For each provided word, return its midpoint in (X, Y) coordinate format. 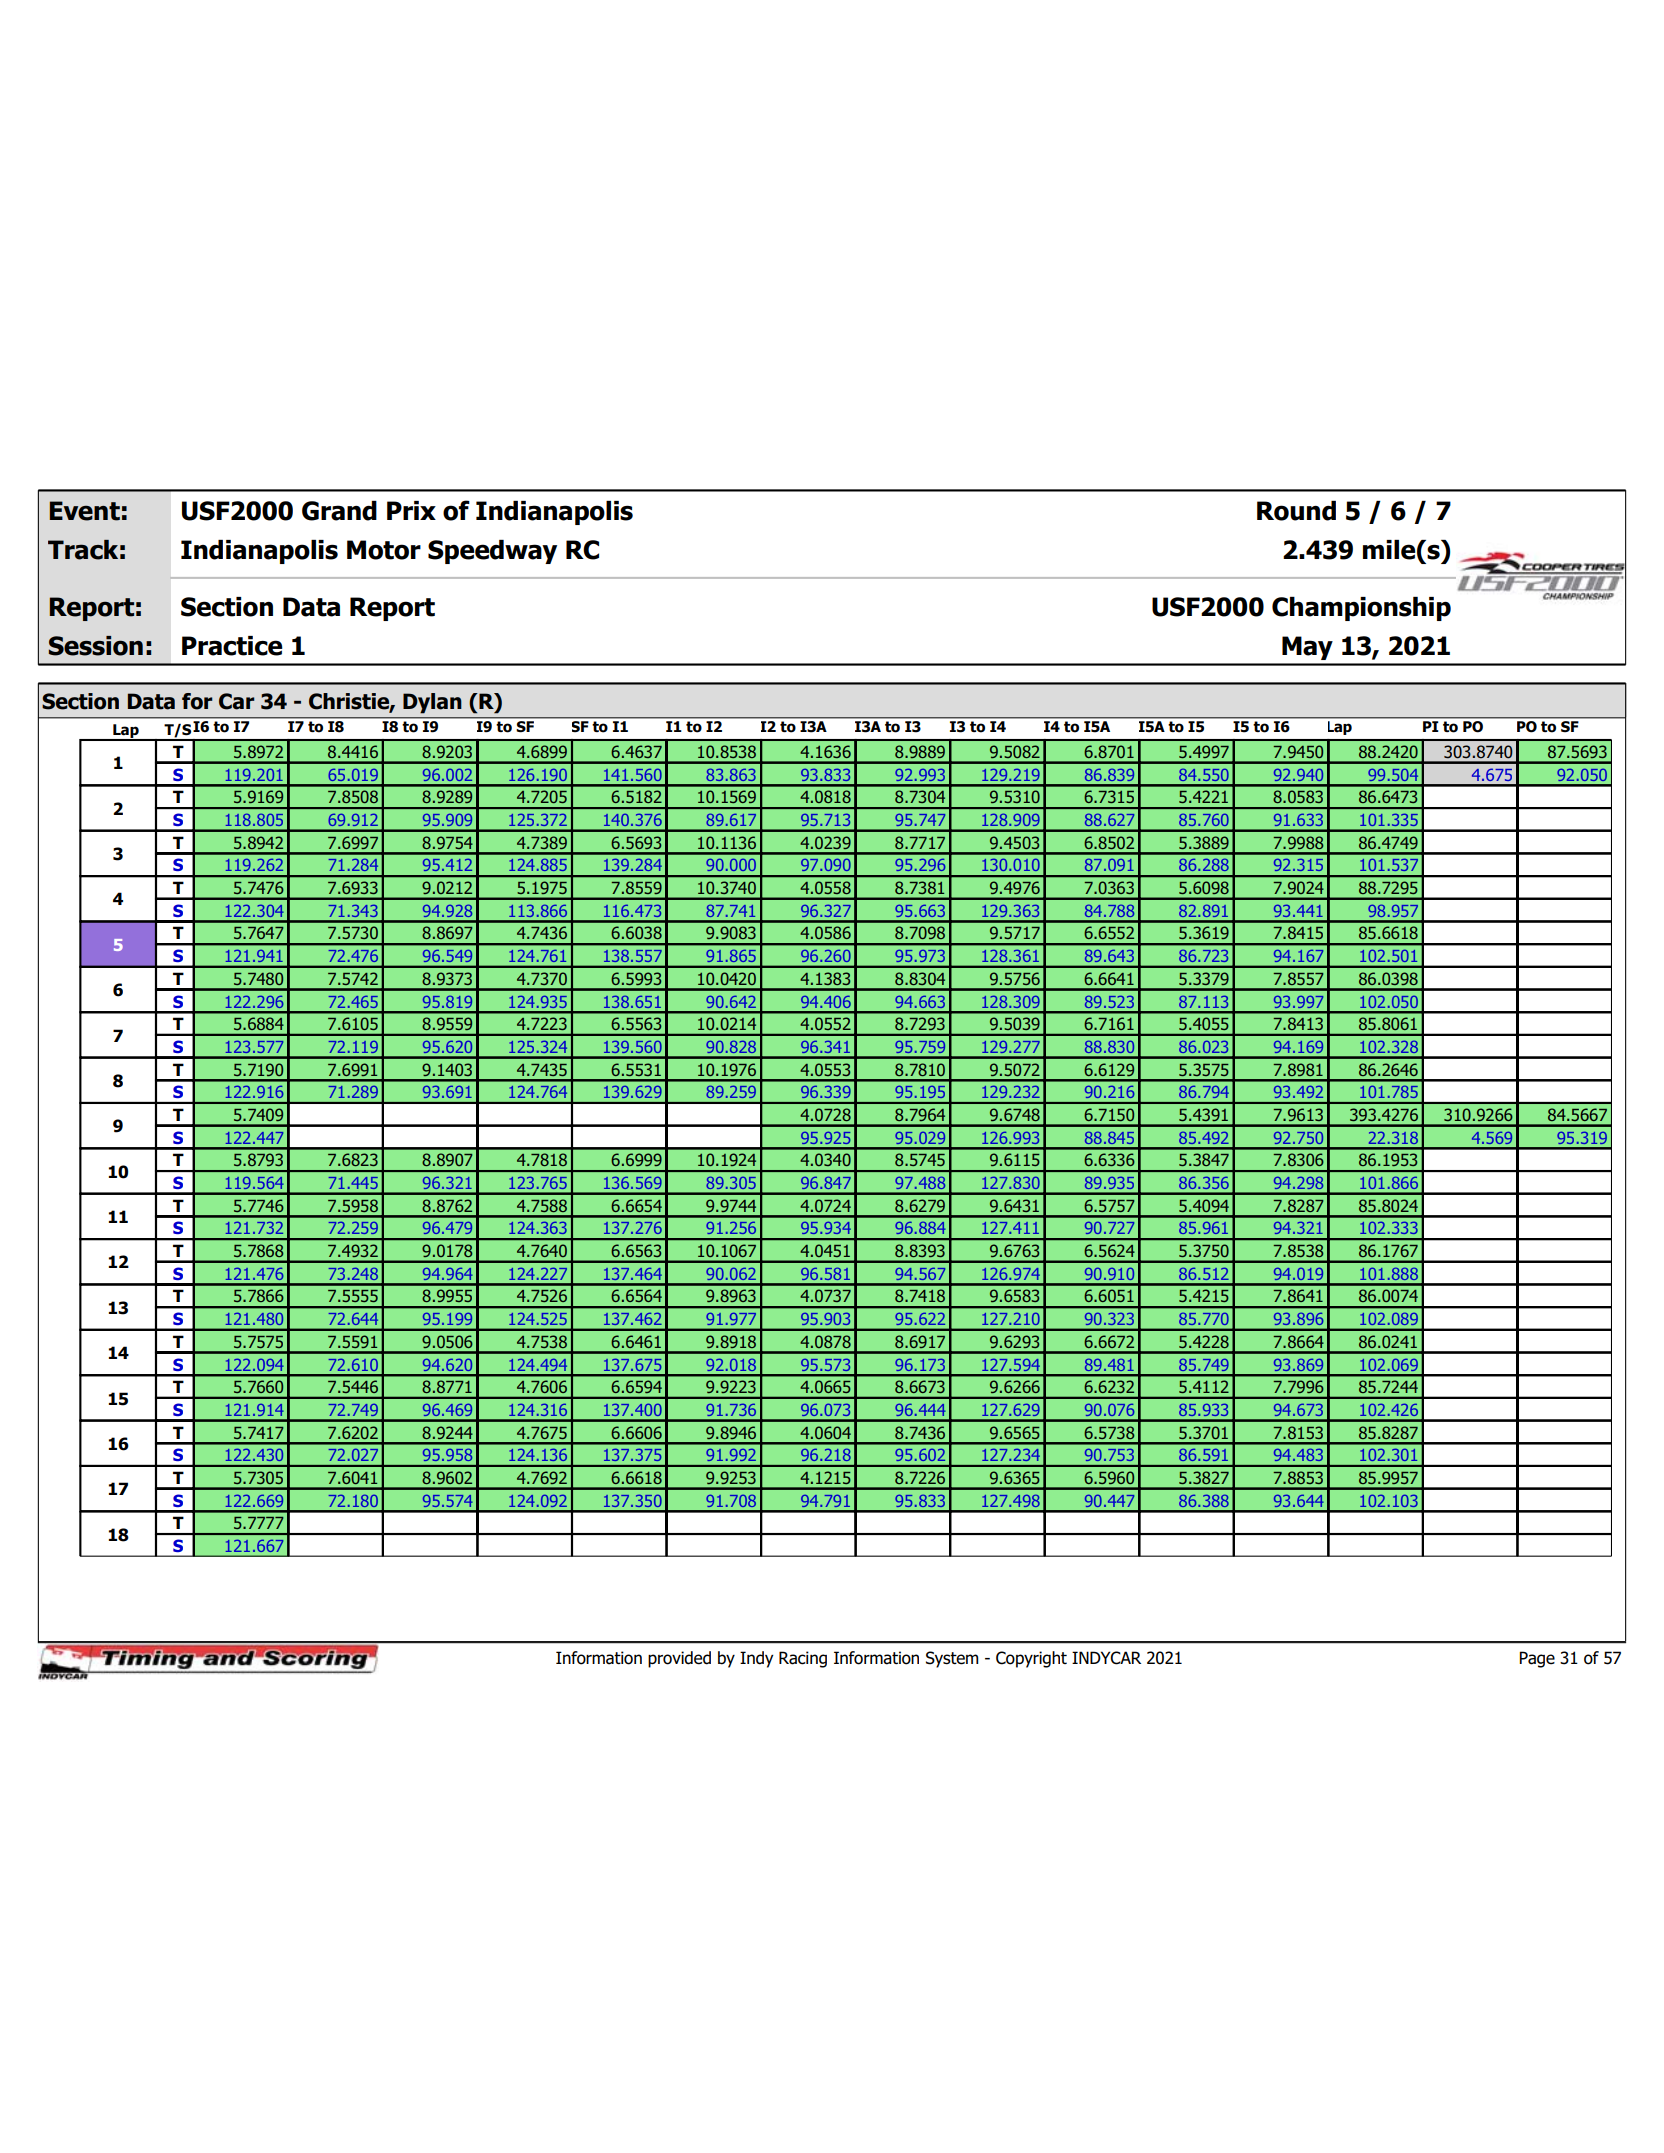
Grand (339, 511)
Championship (1361, 609)
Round (1296, 511)
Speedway (492, 552)
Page (1537, 1659)
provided (679, 1659)
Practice (232, 646)
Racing (803, 1659)
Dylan (432, 703)
